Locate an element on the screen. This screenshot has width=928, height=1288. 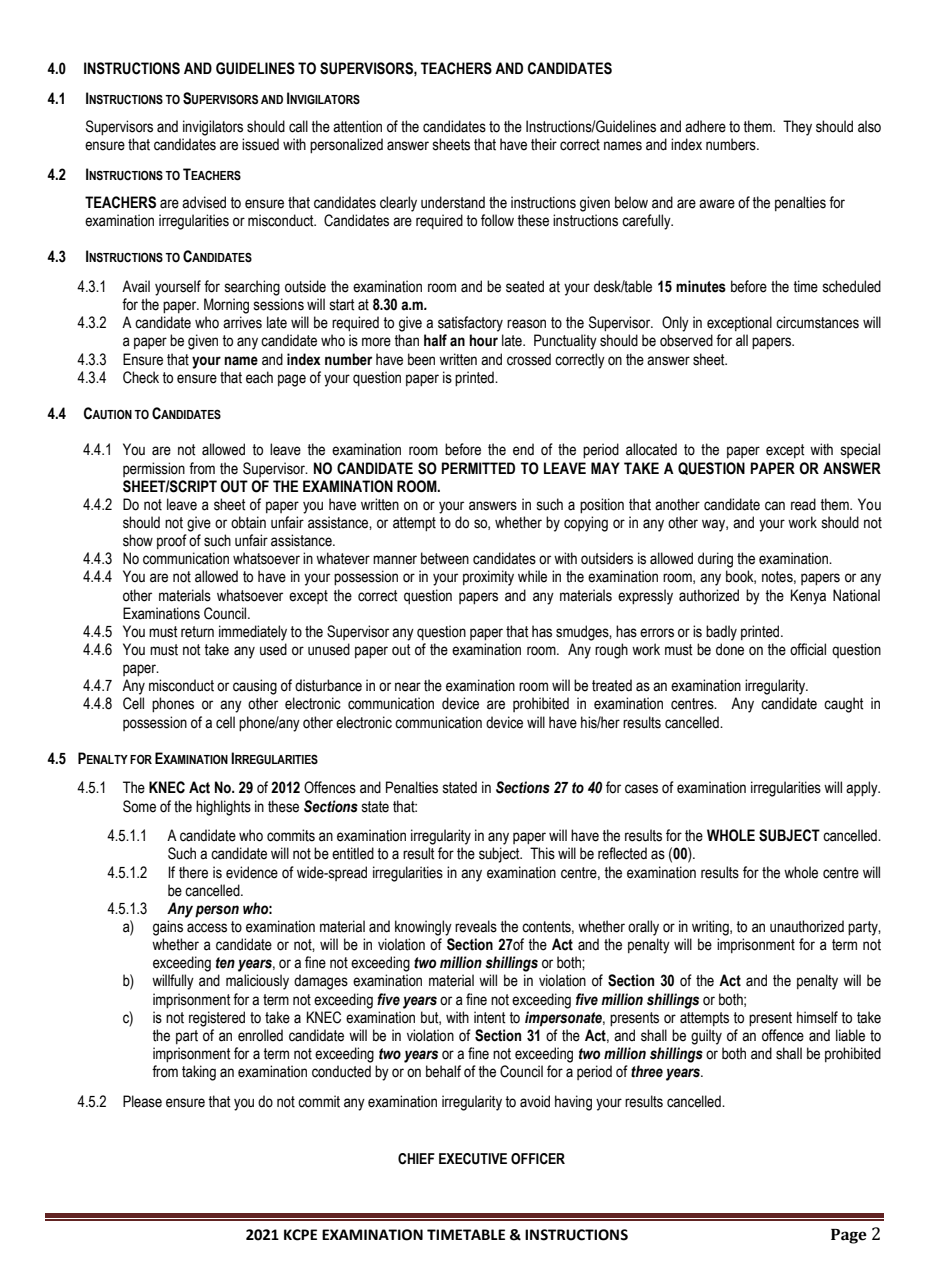
official is located at coordinates (808, 649).
